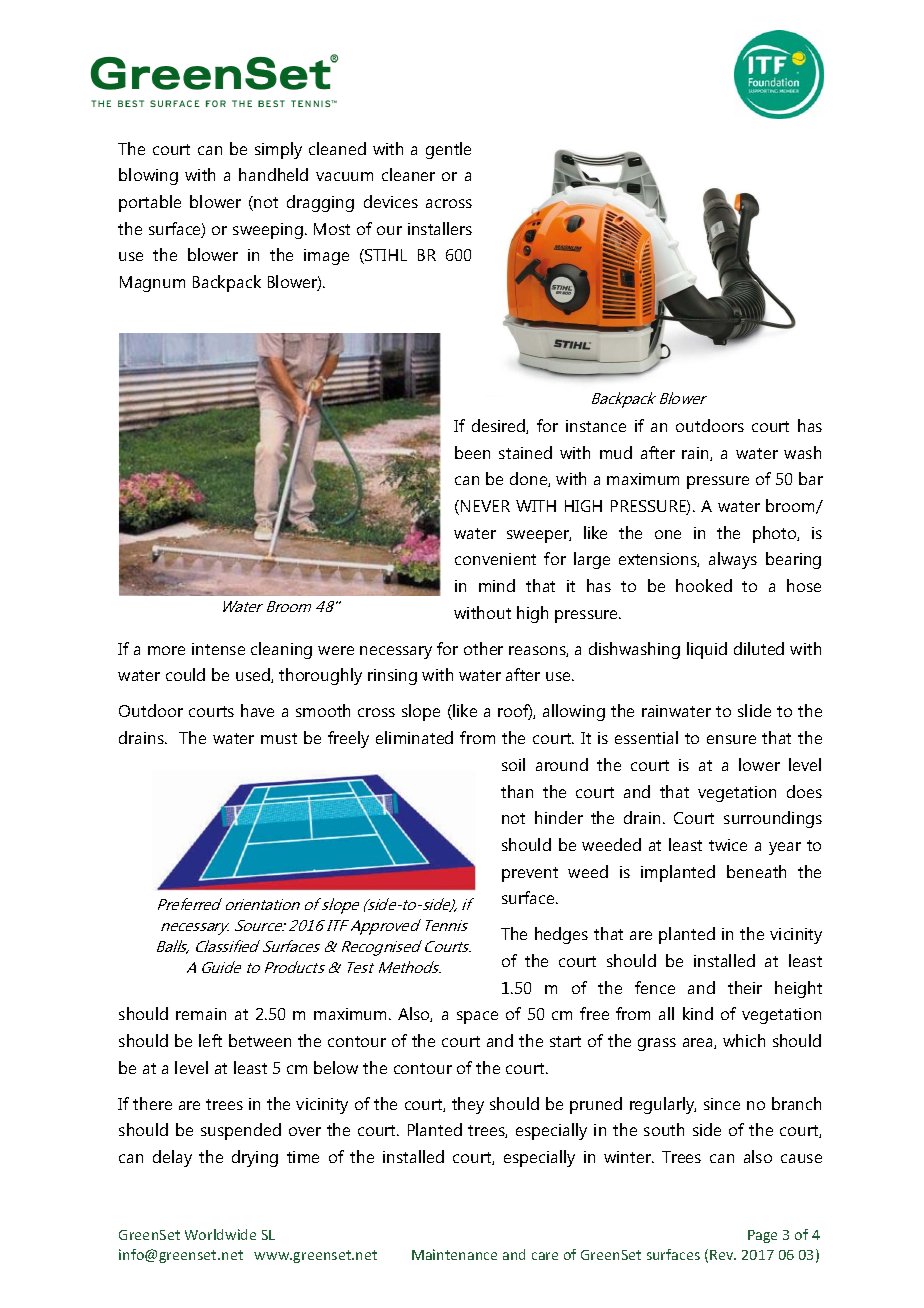 This screenshot has height=1308, width=924. I want to click on installers, so click(440, 228).
